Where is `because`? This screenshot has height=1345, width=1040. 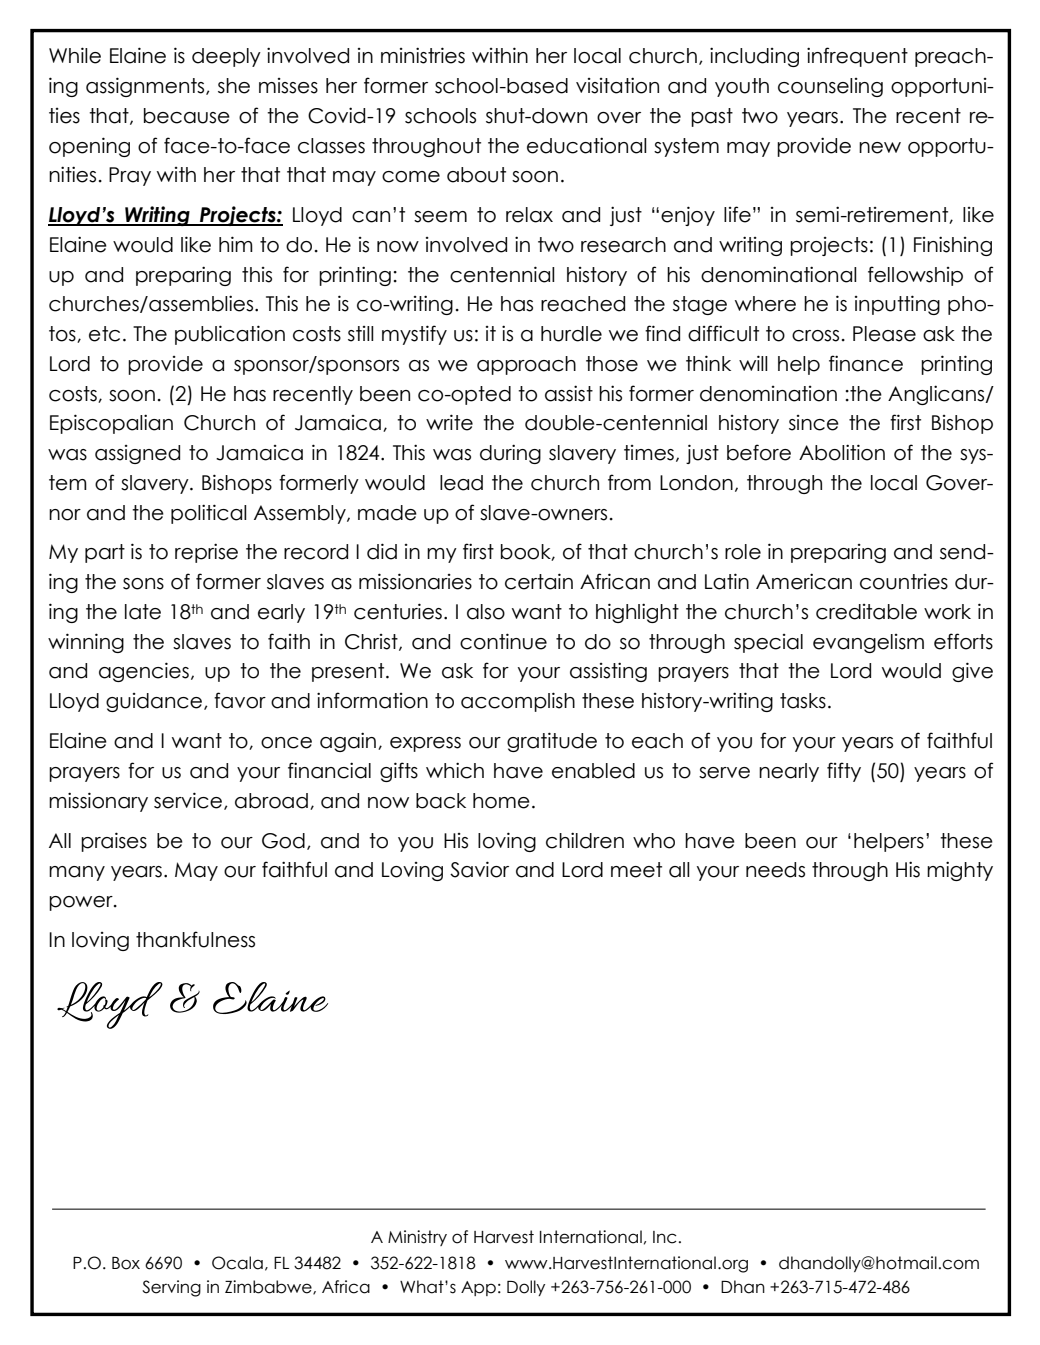
because is located at coordinates (187, 116).
